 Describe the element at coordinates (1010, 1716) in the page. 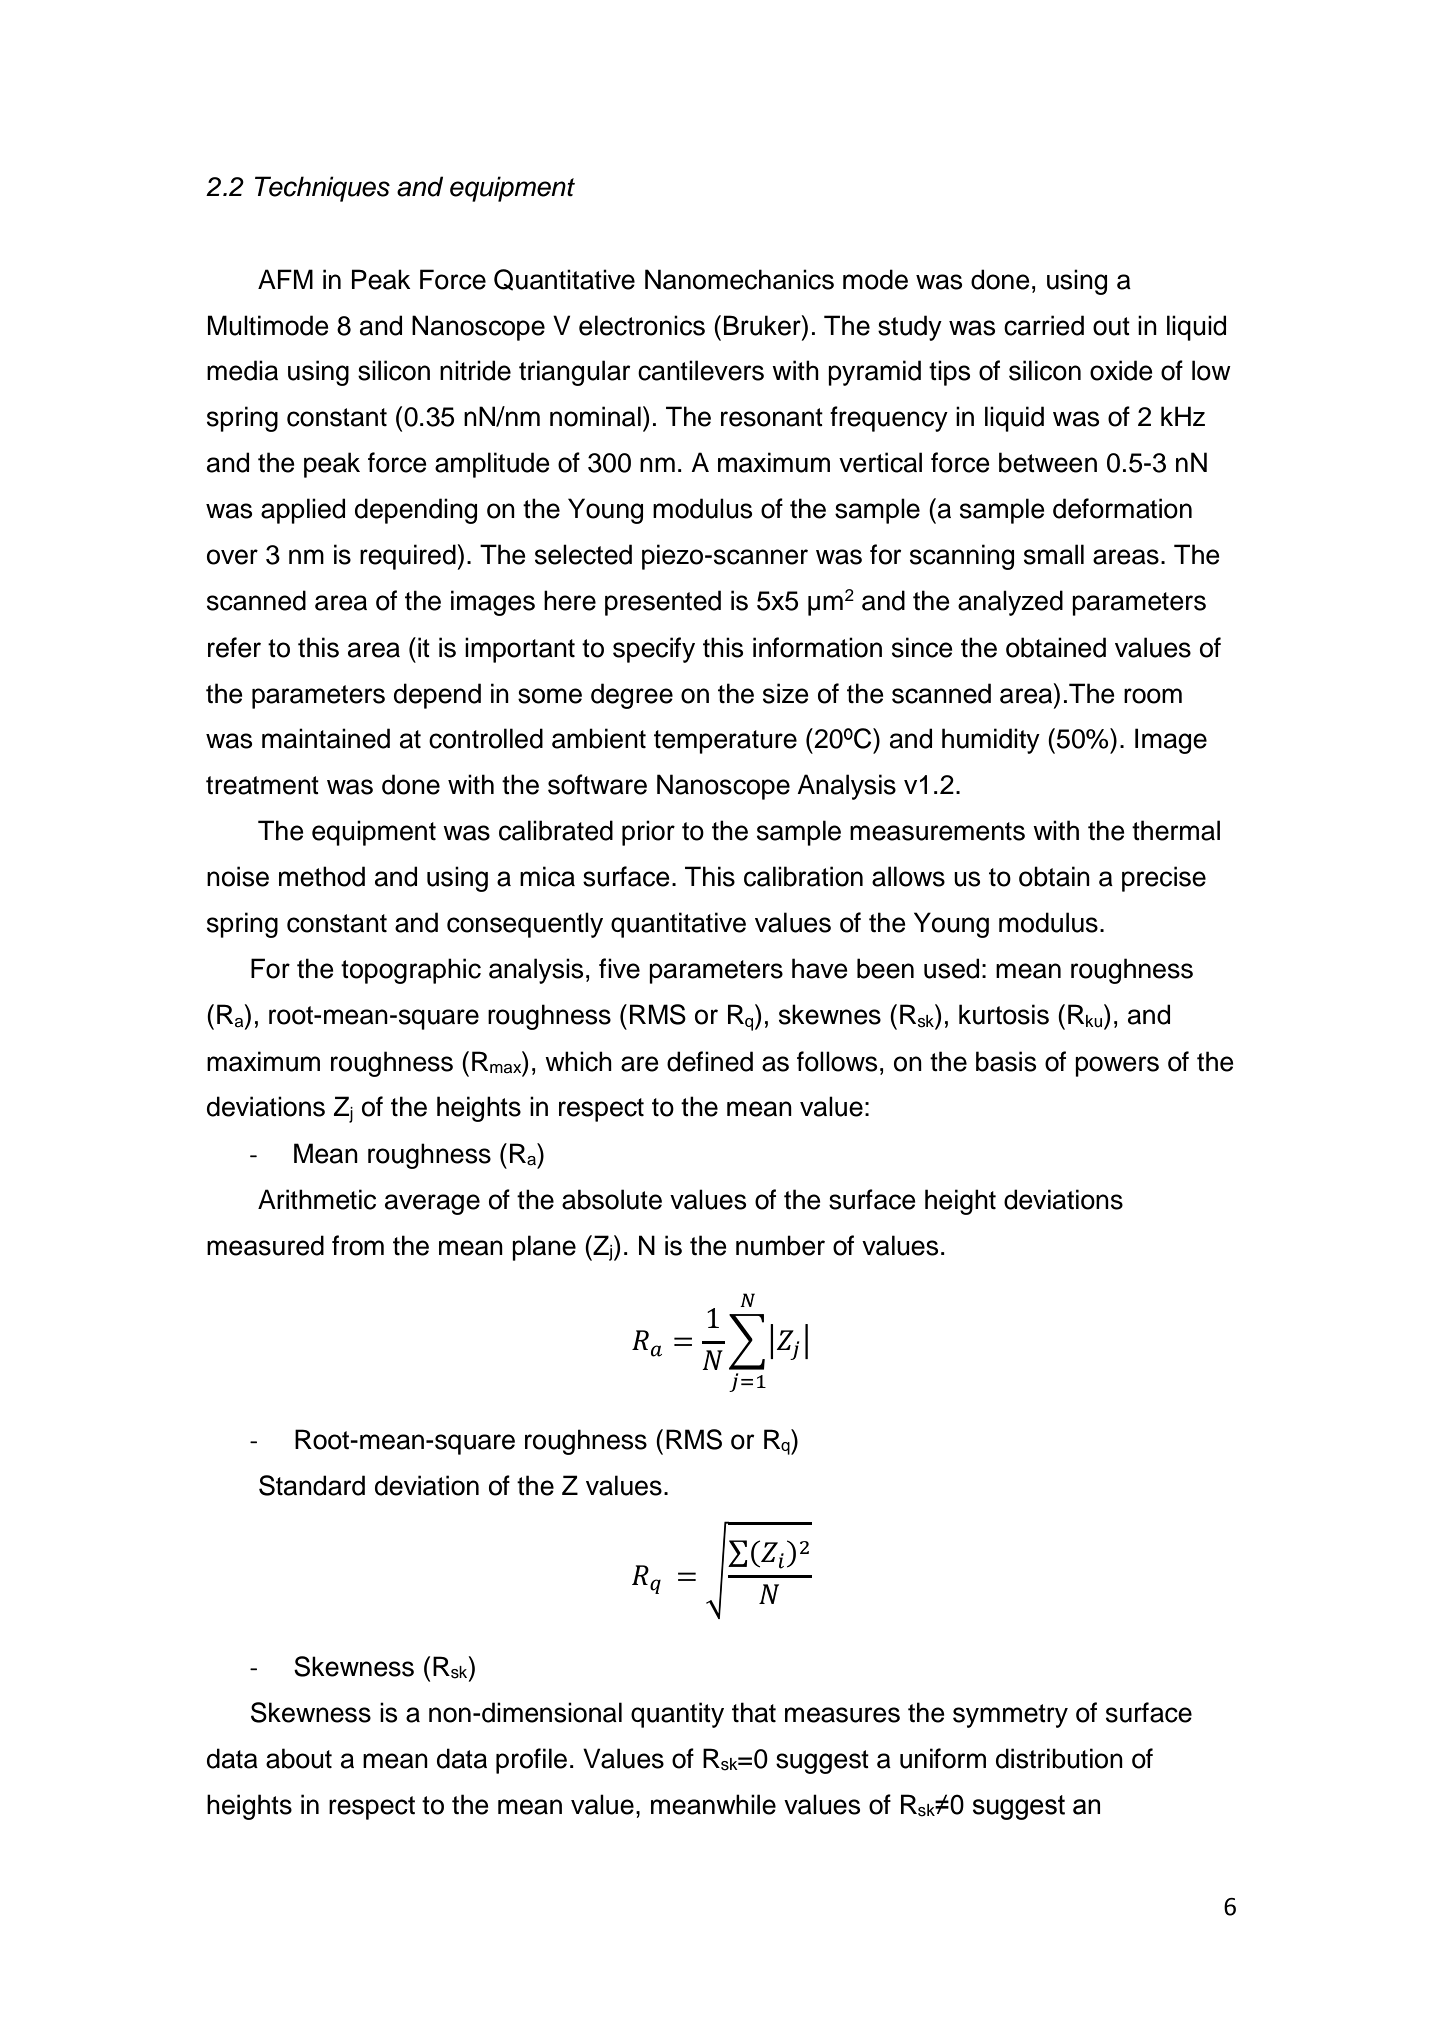

I see `symmetry` at that location.
